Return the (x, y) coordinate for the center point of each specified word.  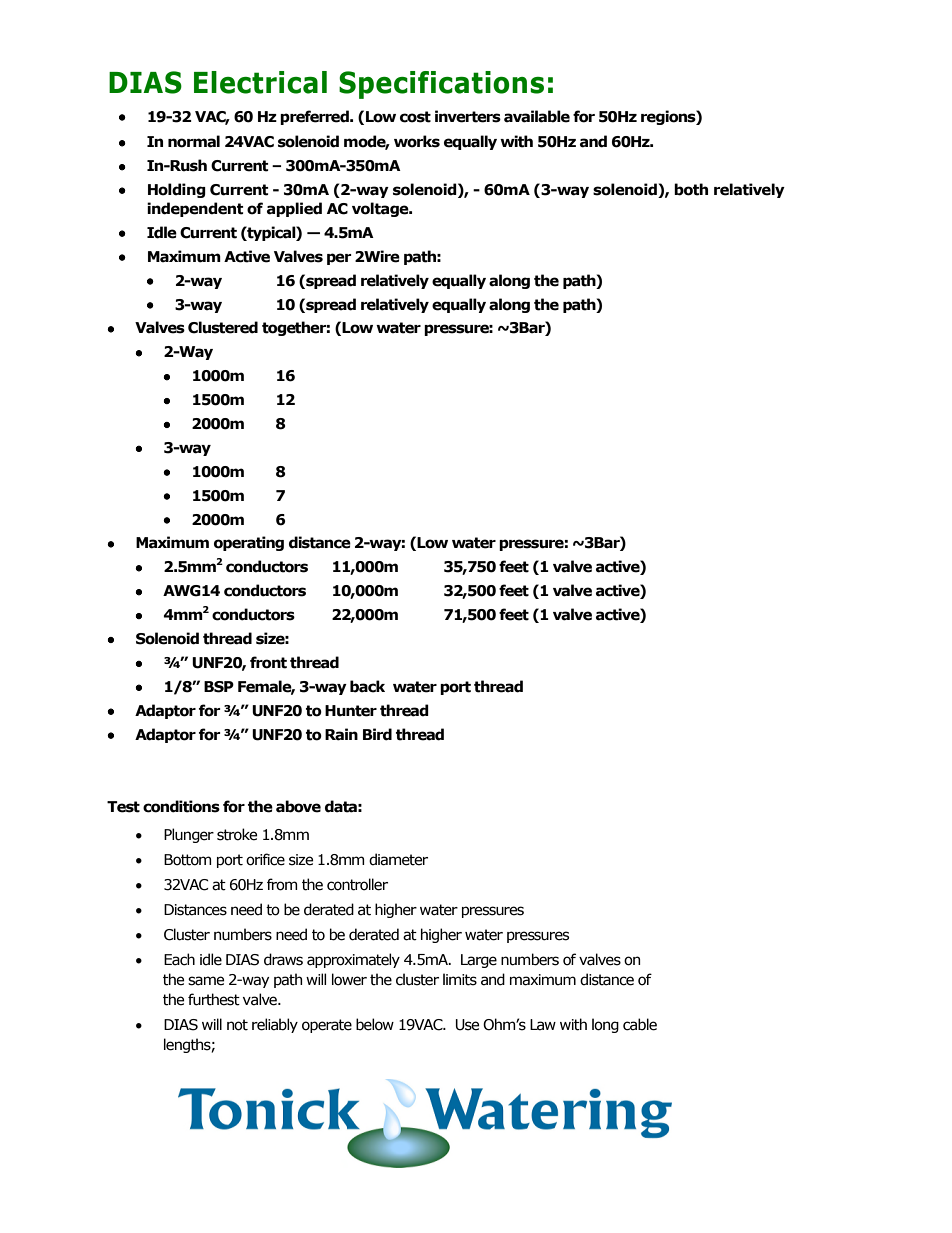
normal (194, 141)
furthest (214, 999)
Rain (341, 734)
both (691, 189)
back (367, 686)
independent (195, 209)
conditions (181, 806)
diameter (398, 859)
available (537, 116)
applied (294, 209)
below (375, 1024)
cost (415, 117)
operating (249, 543)
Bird (377, 734)
